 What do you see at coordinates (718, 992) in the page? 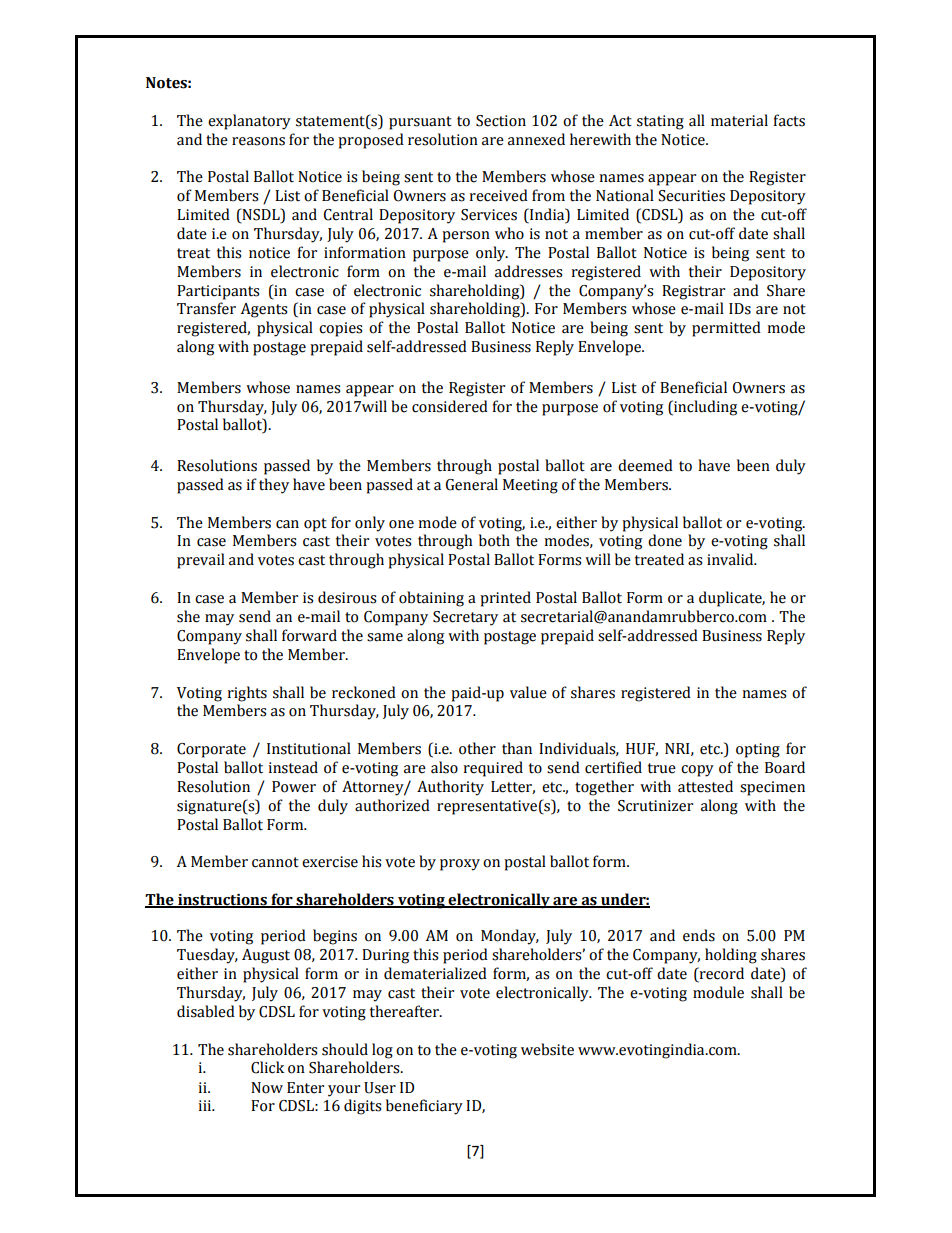
I see `module` at bounding box center [718, 992].
